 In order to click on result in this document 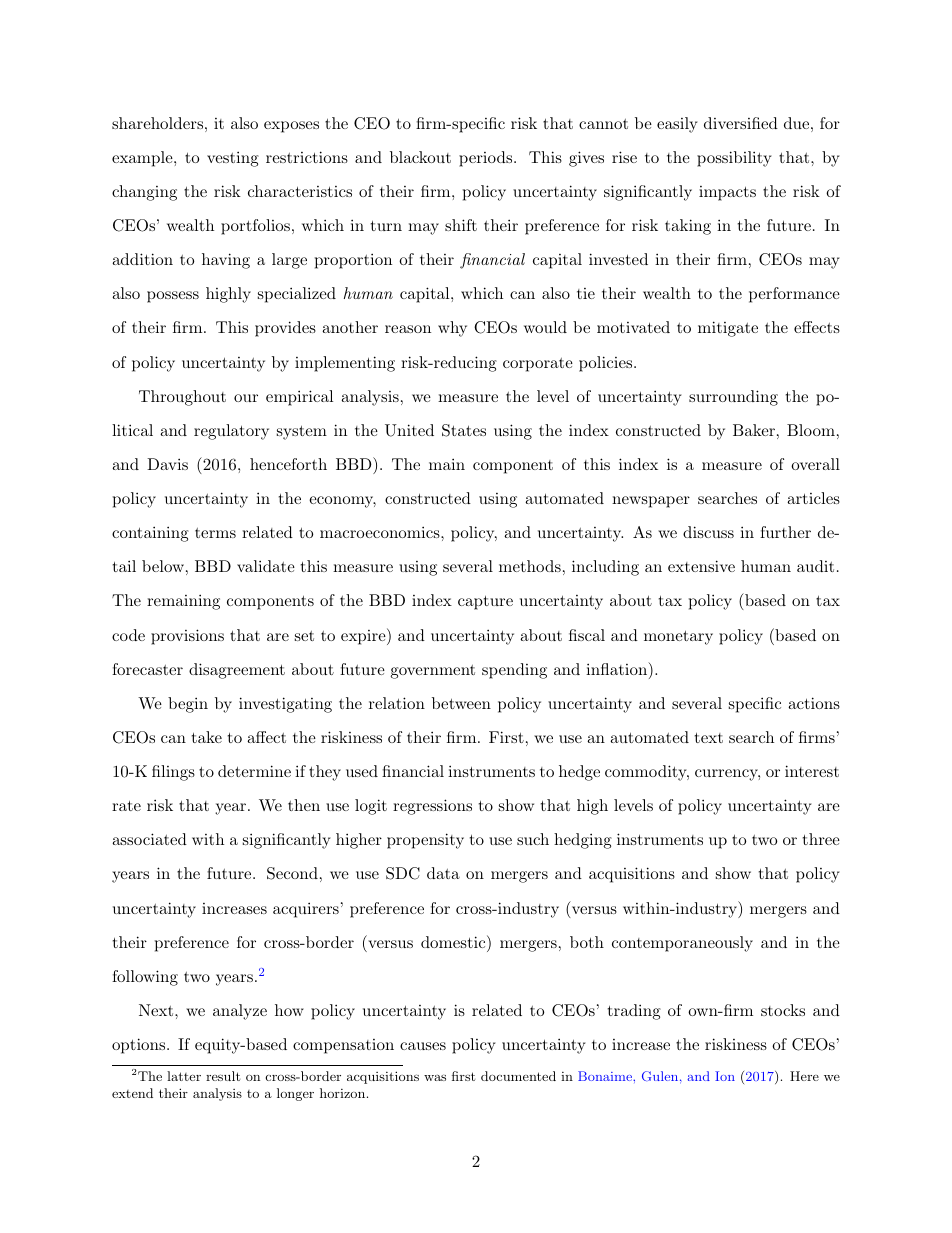, I will do `click(223, 1076)`.
